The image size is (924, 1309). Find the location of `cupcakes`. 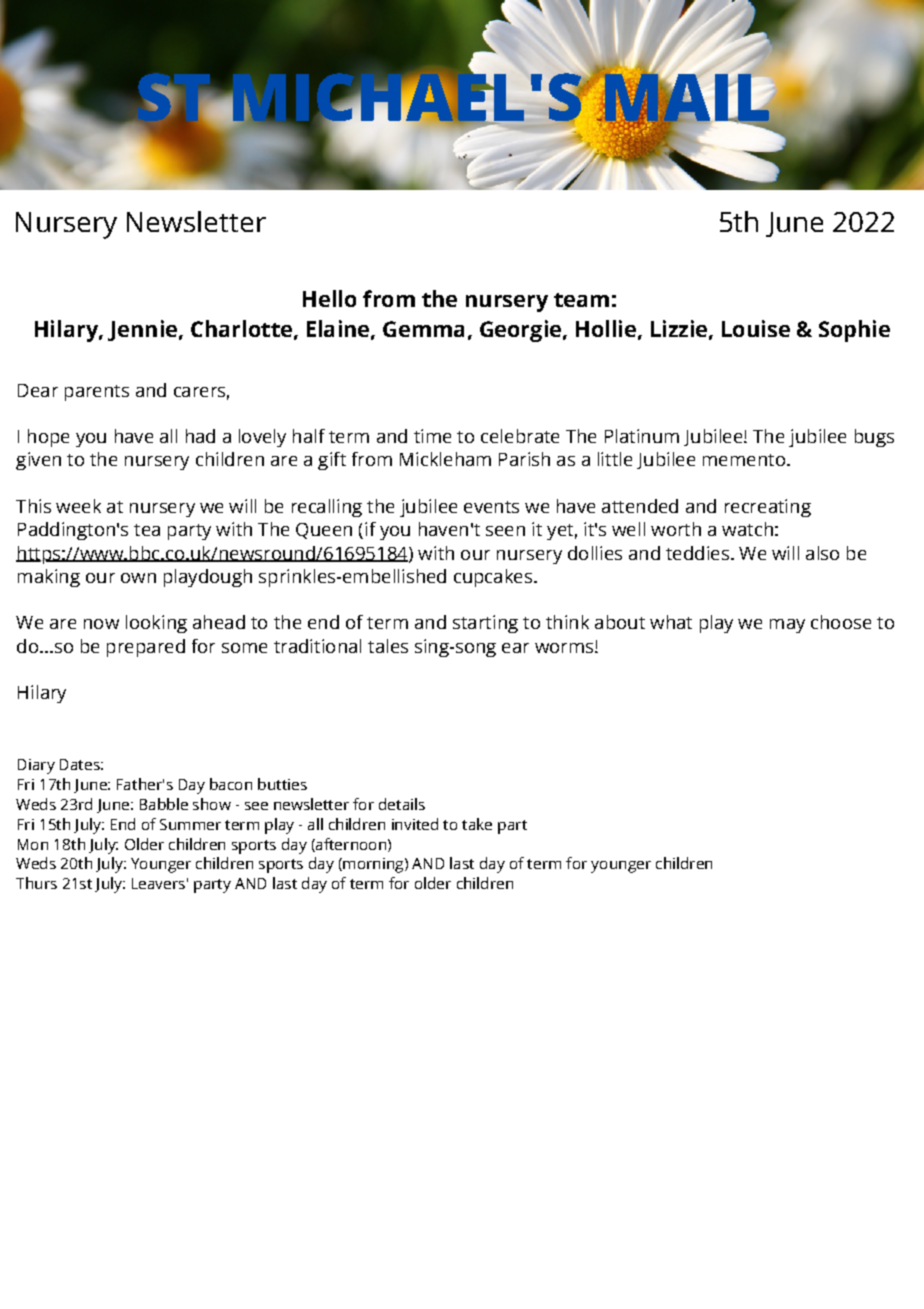

cupcakes is located at coordinates (493, 578).
